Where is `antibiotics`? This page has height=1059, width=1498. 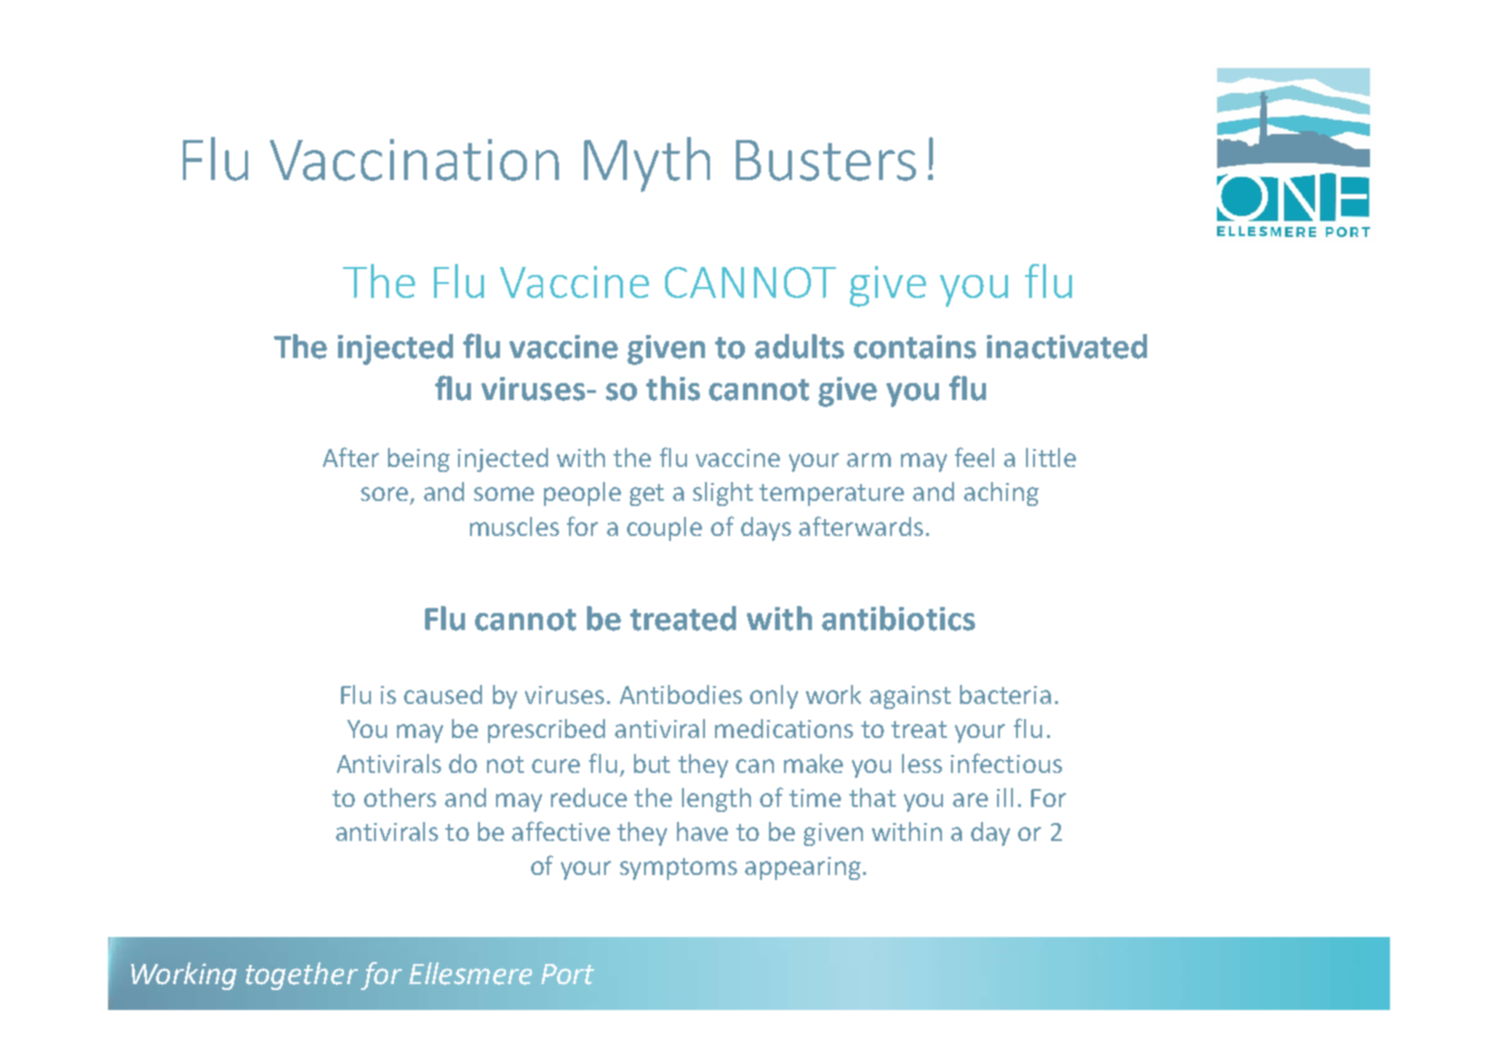
antibiotics is located at coordinates (898, 618).
